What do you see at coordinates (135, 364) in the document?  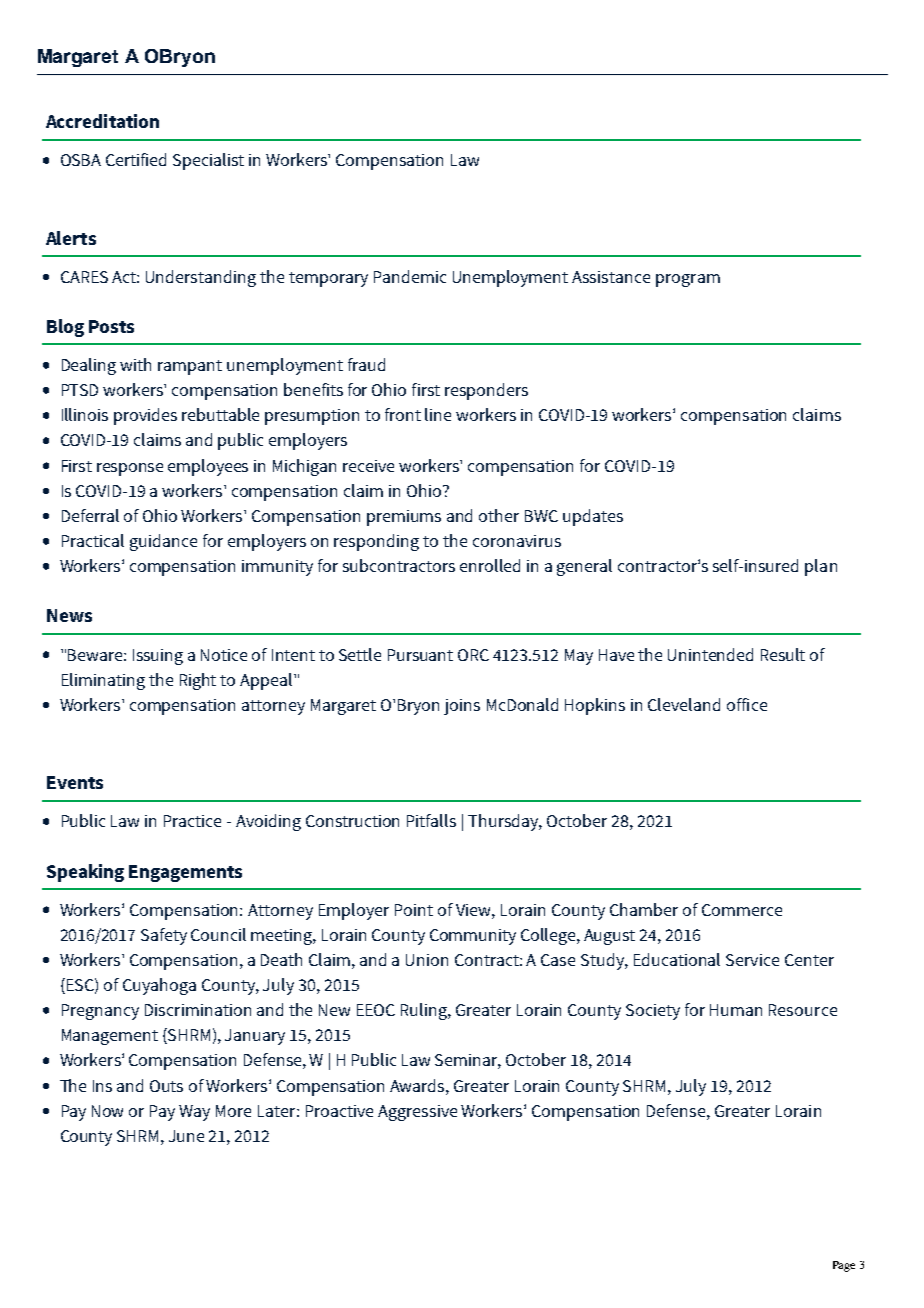 I see `with` at bounding box center [135, 364].
